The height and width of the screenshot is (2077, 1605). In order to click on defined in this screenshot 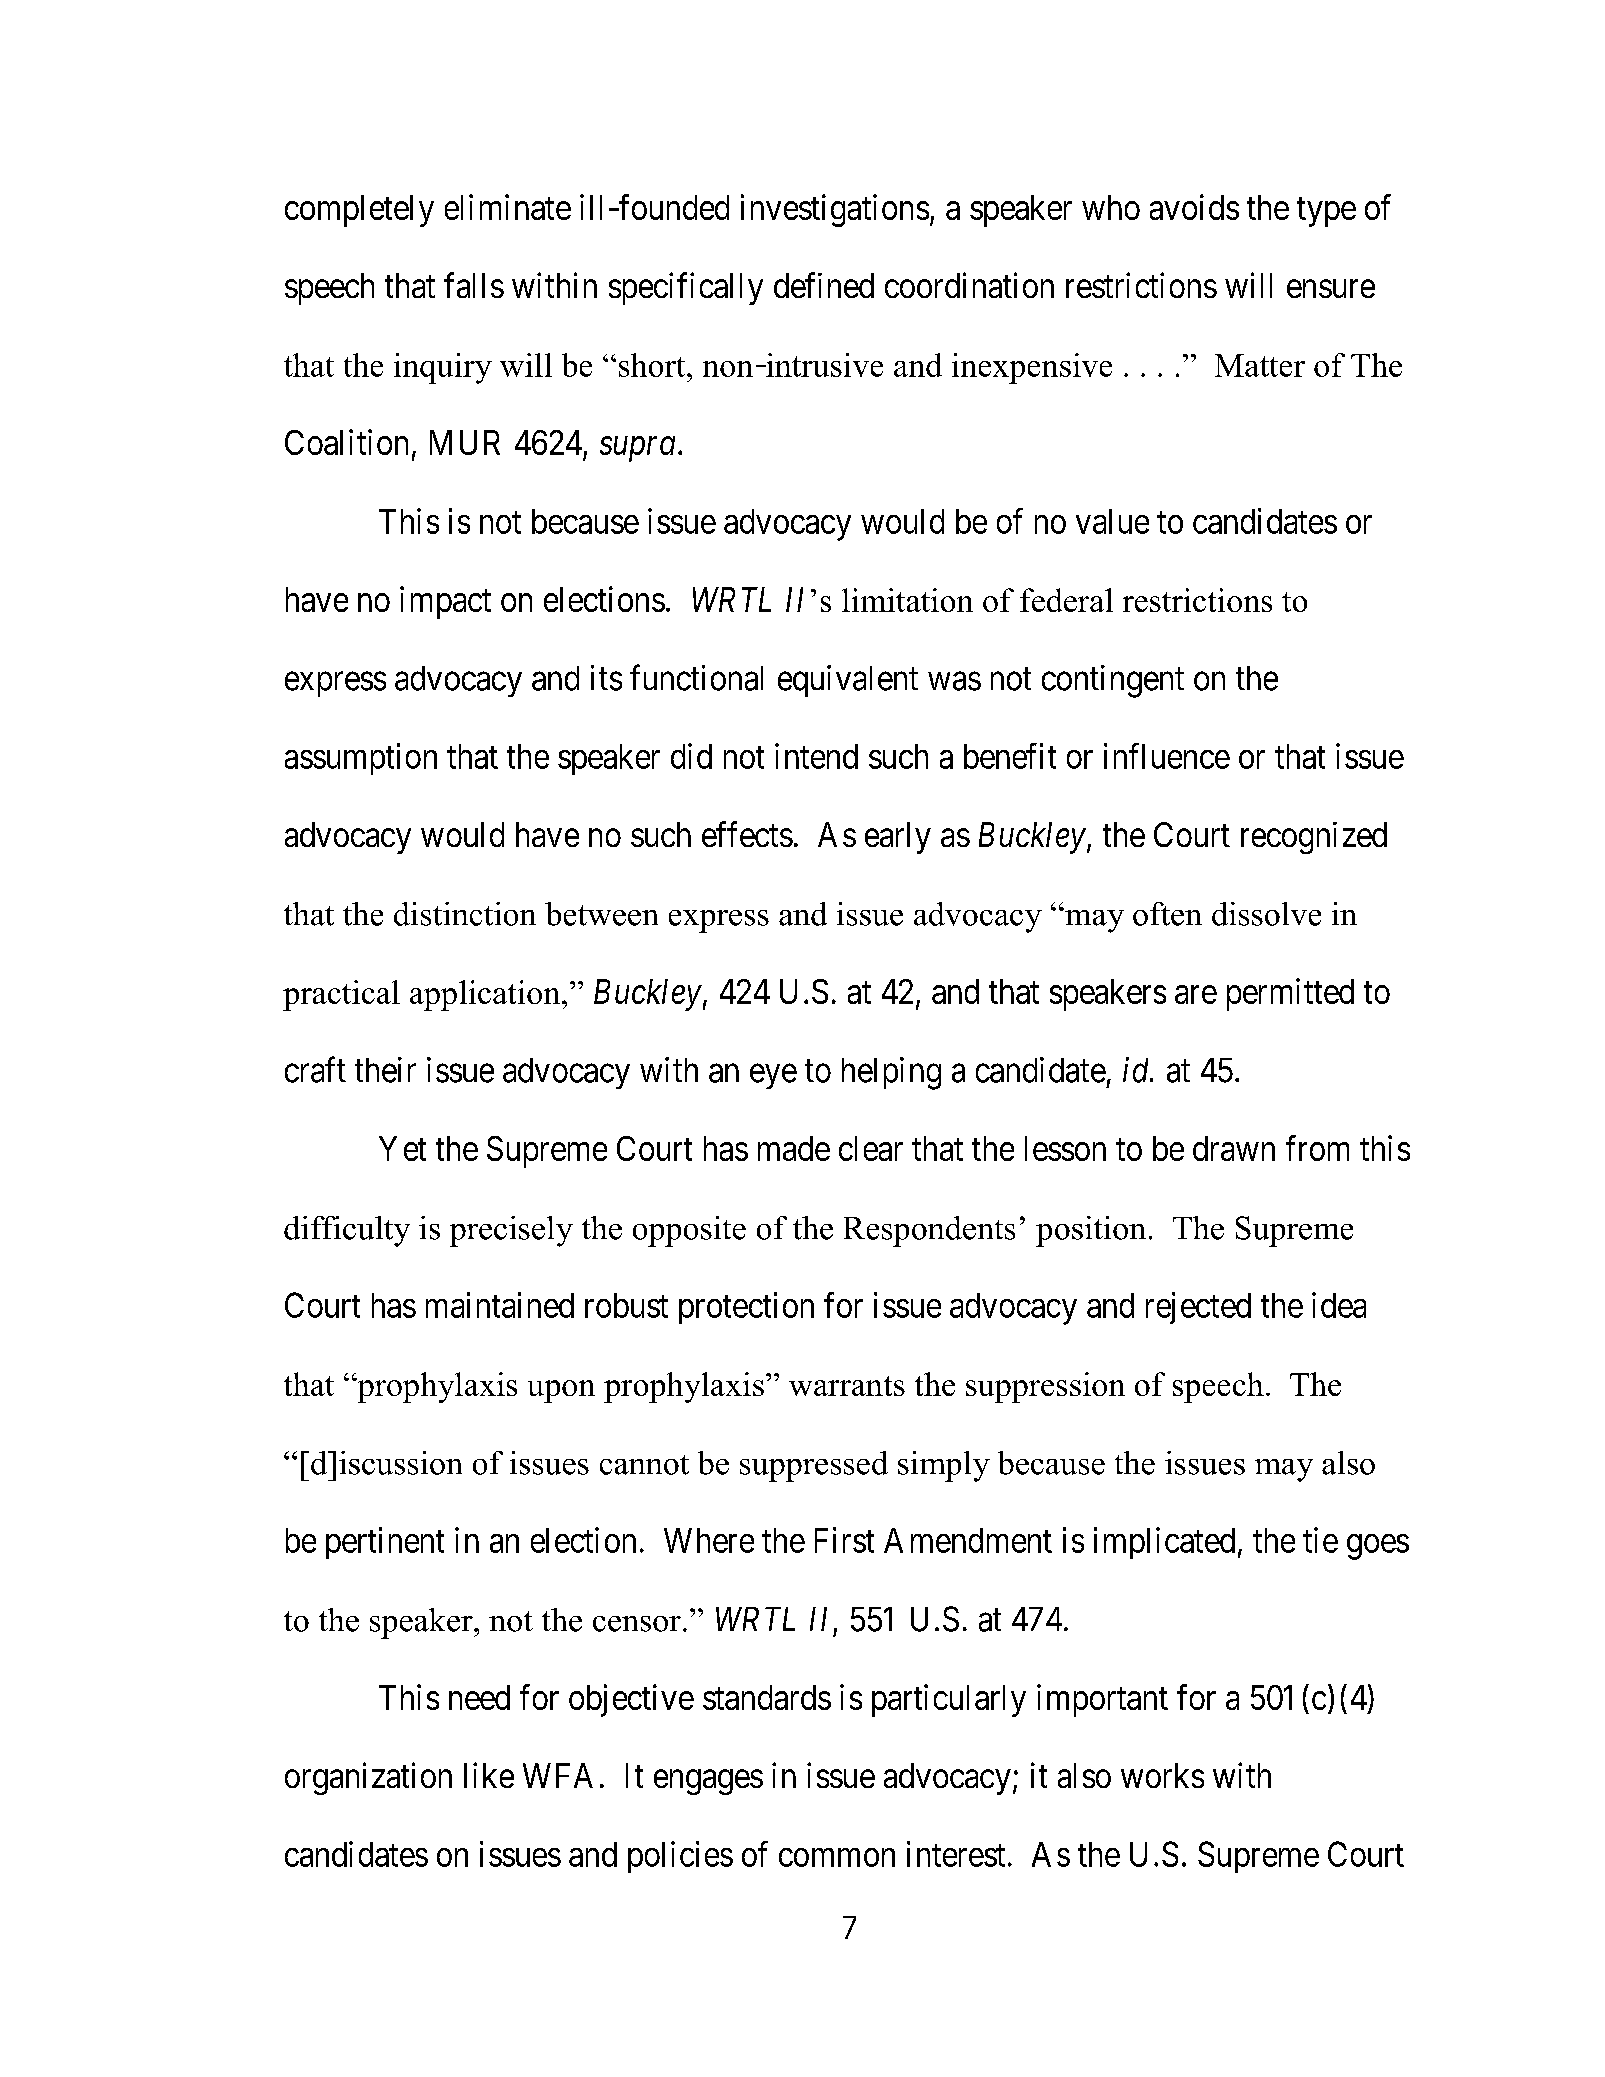, I will do `click(824, 285)`.
